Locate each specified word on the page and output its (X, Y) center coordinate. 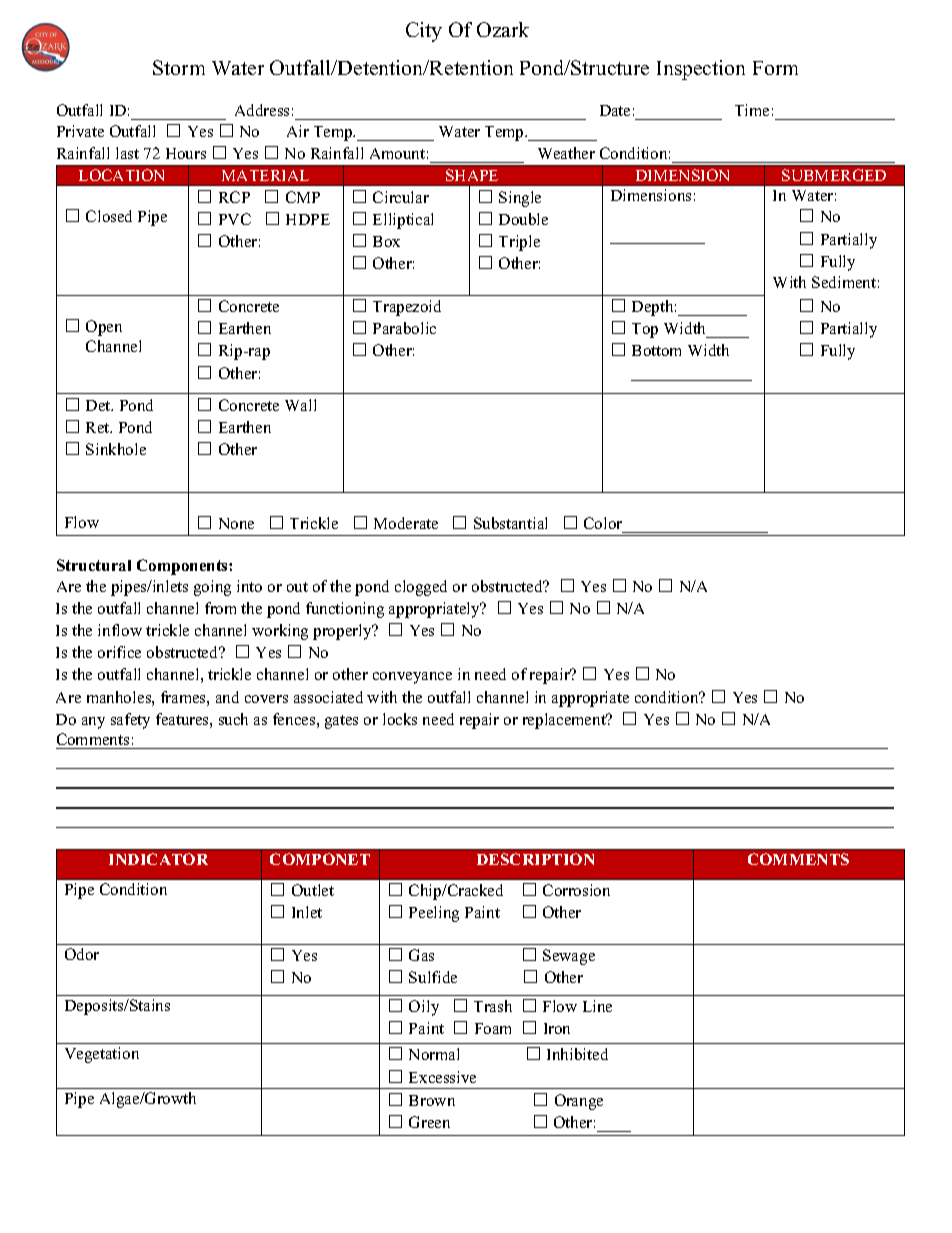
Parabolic (404, 328)
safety (130, 721)
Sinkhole (116, 449)
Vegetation (102, 1055)
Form (775, 68)
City (424, 32)
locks (400, 719)
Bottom (656, 350)
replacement (565, 721)
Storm (179, 67)
